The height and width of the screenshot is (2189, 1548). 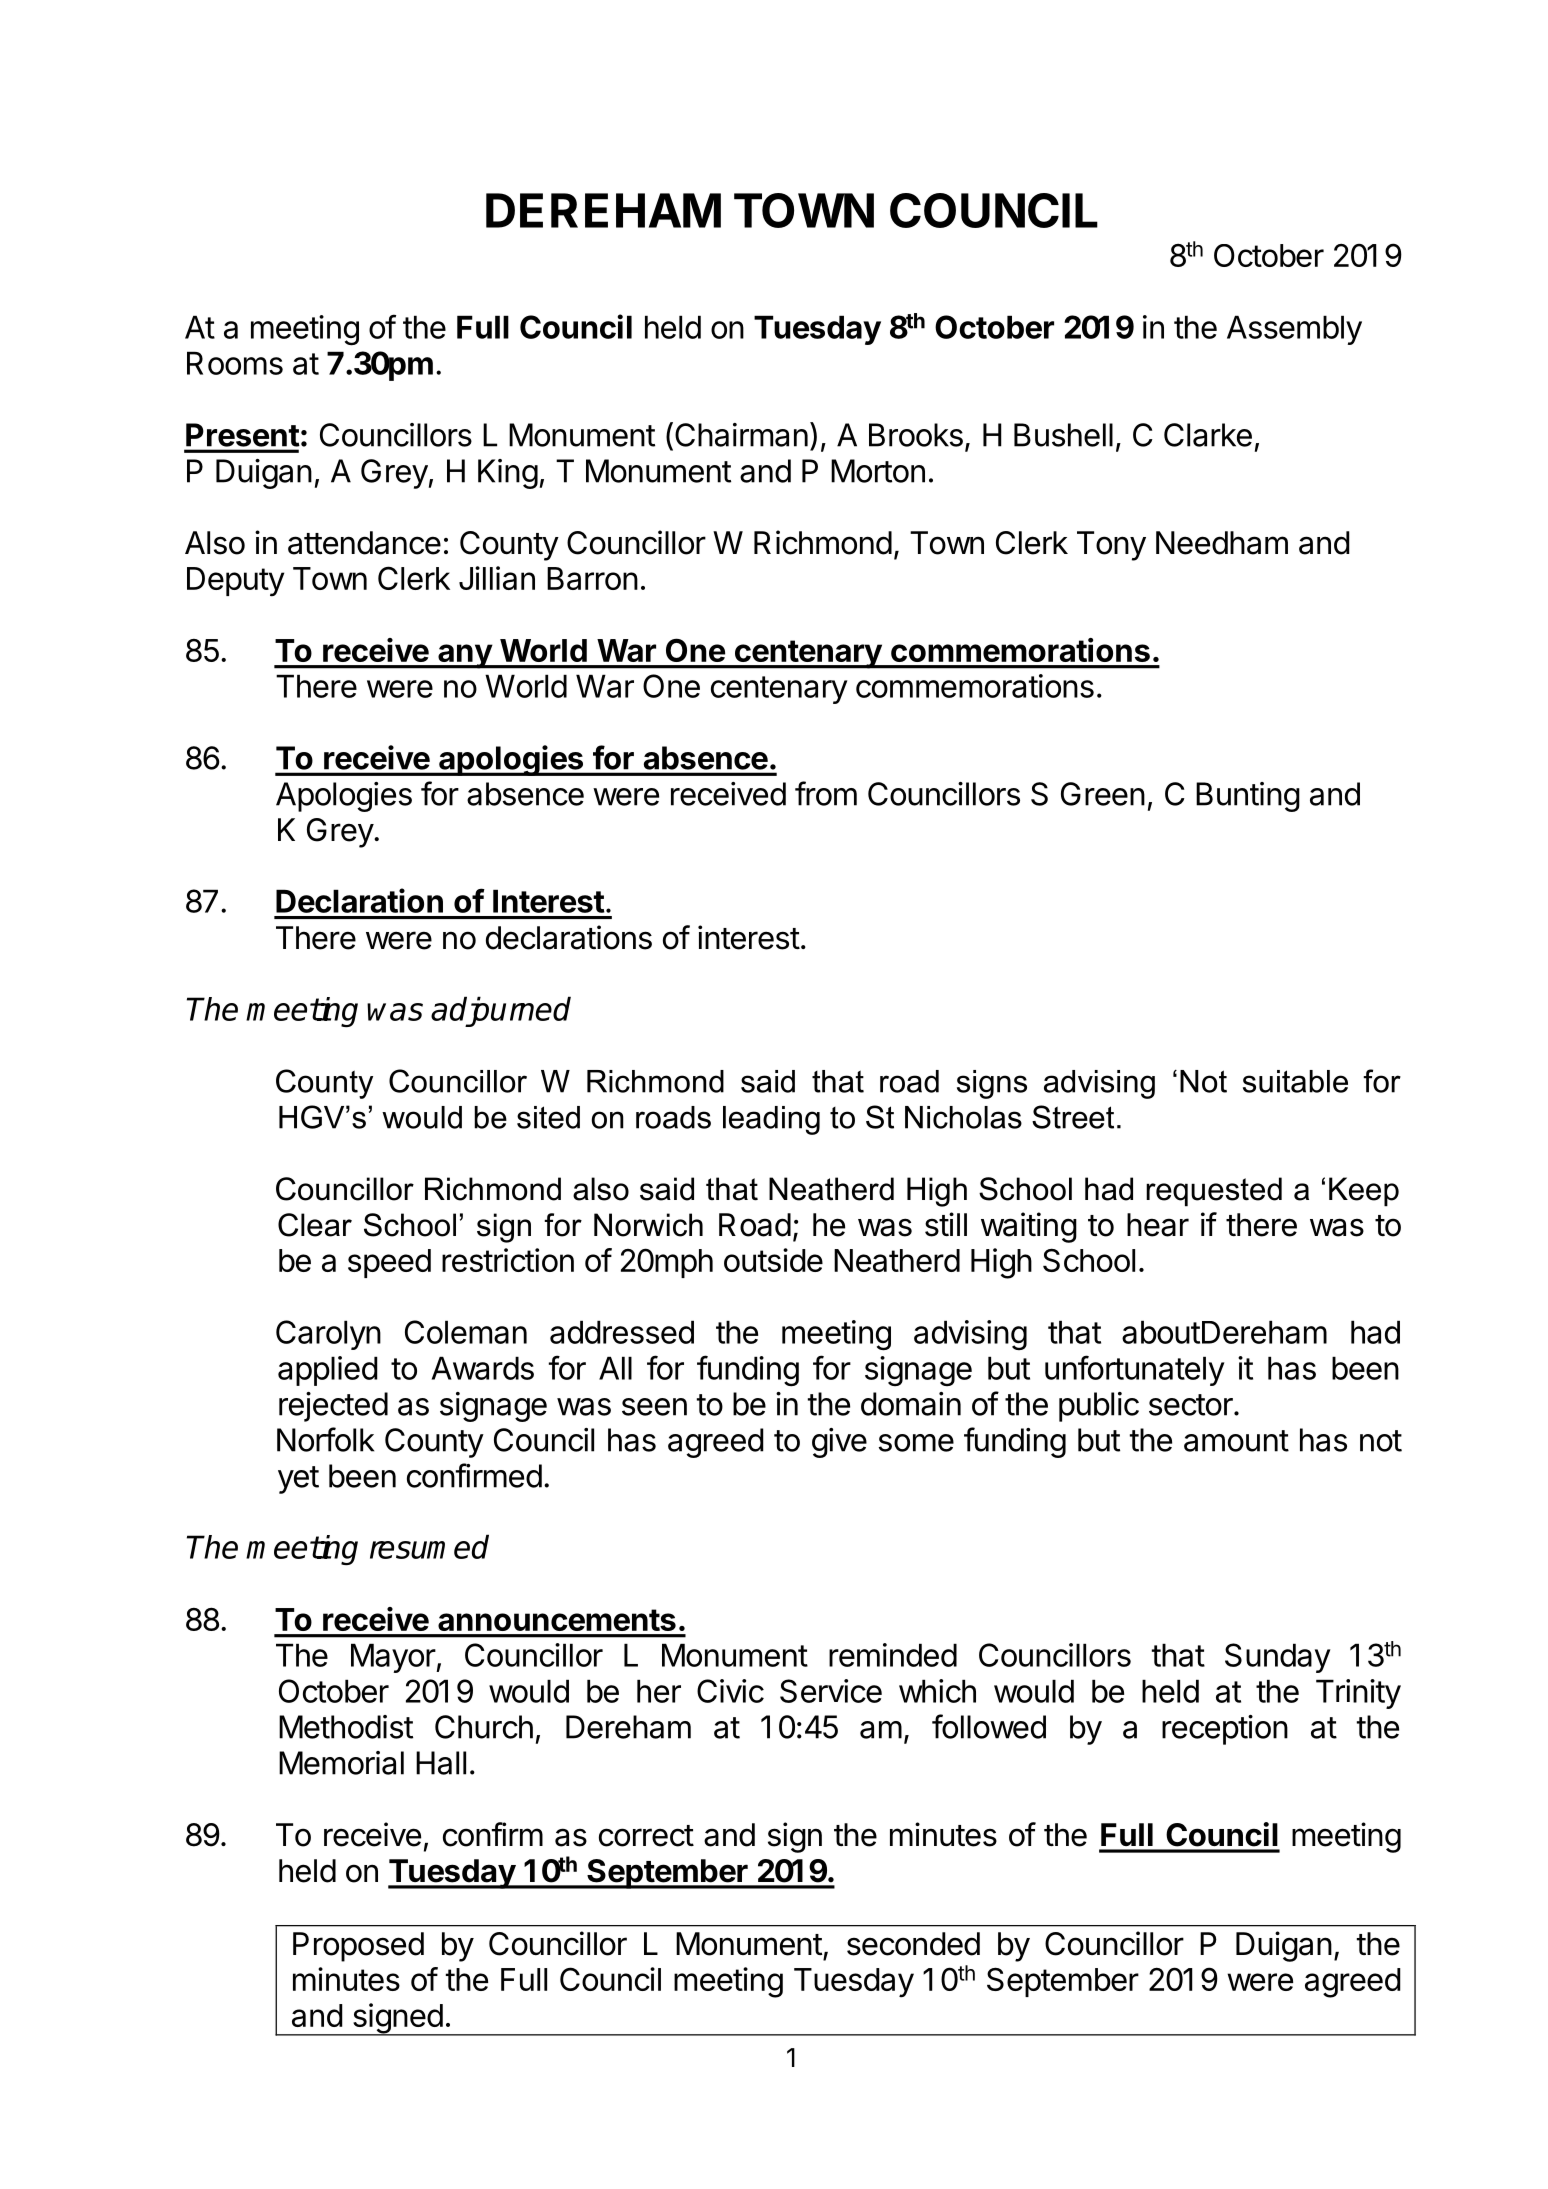 I want to click on leading, so click(x=771, y=1120).
